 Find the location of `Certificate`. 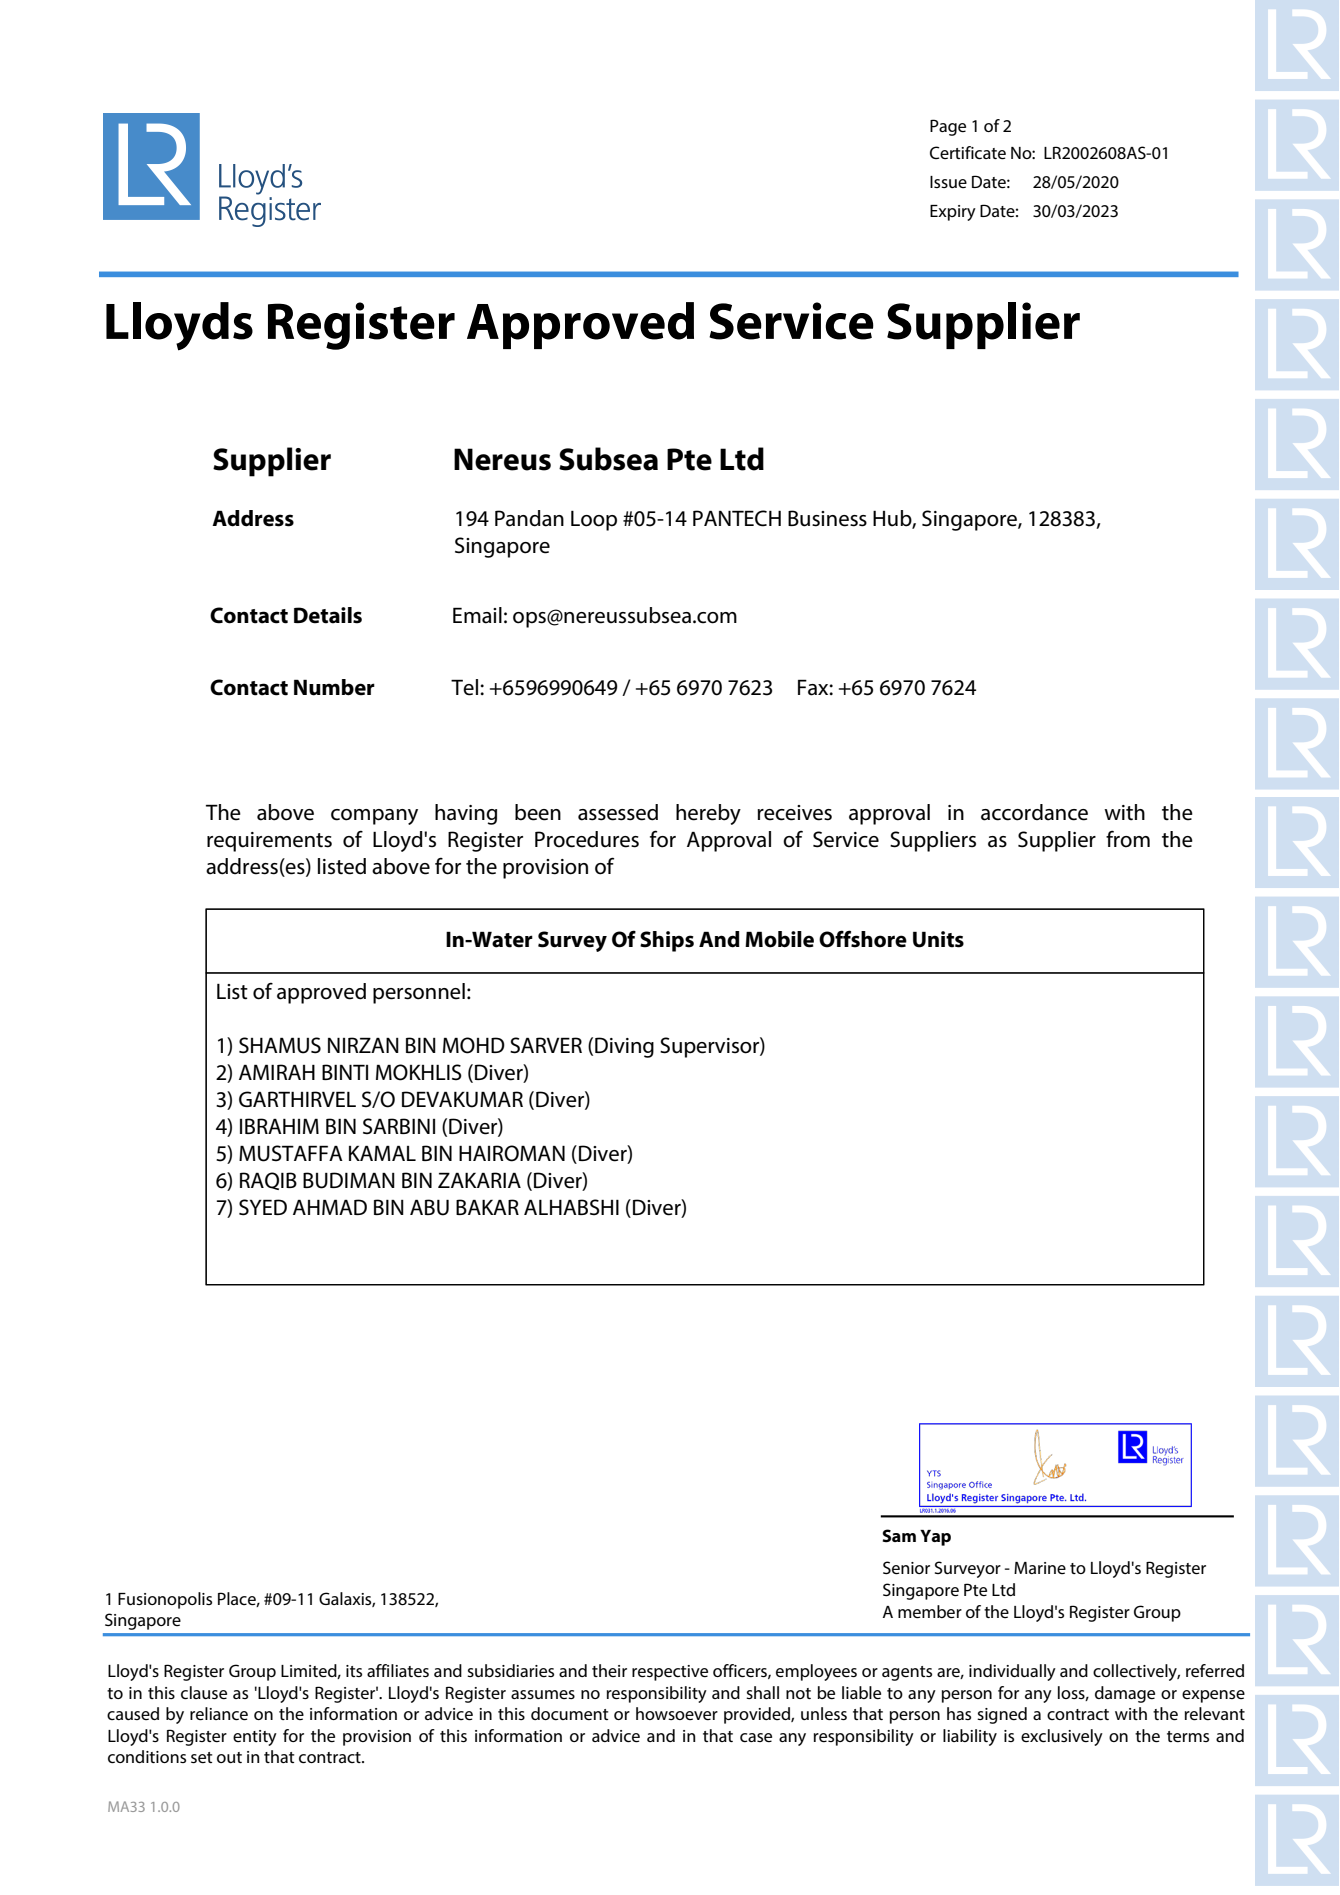

Certificate is located at coordinates (968, 152).
